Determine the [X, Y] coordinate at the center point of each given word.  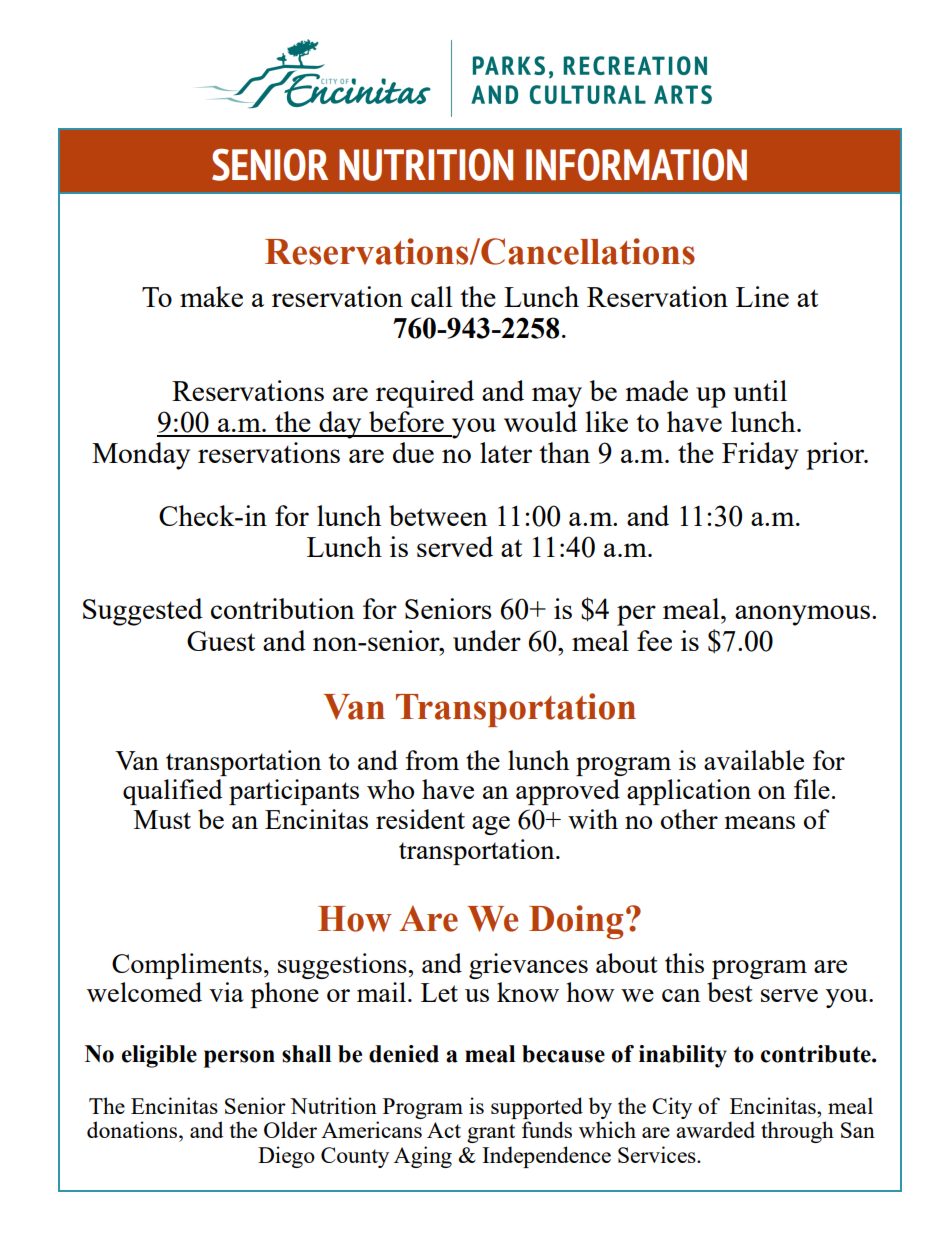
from [432, 760]
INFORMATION [636, 164]
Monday [141, 456]
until [760, 390]
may [557, 397]
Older [290, 1129]
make [211, 296]
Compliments [187, 966]
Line [762, 296]
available [754, 760]
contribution [283, 608]
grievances [528, 966]
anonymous [802, 615]
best [730, 992]
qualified [173, 792]
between [438, 515]
